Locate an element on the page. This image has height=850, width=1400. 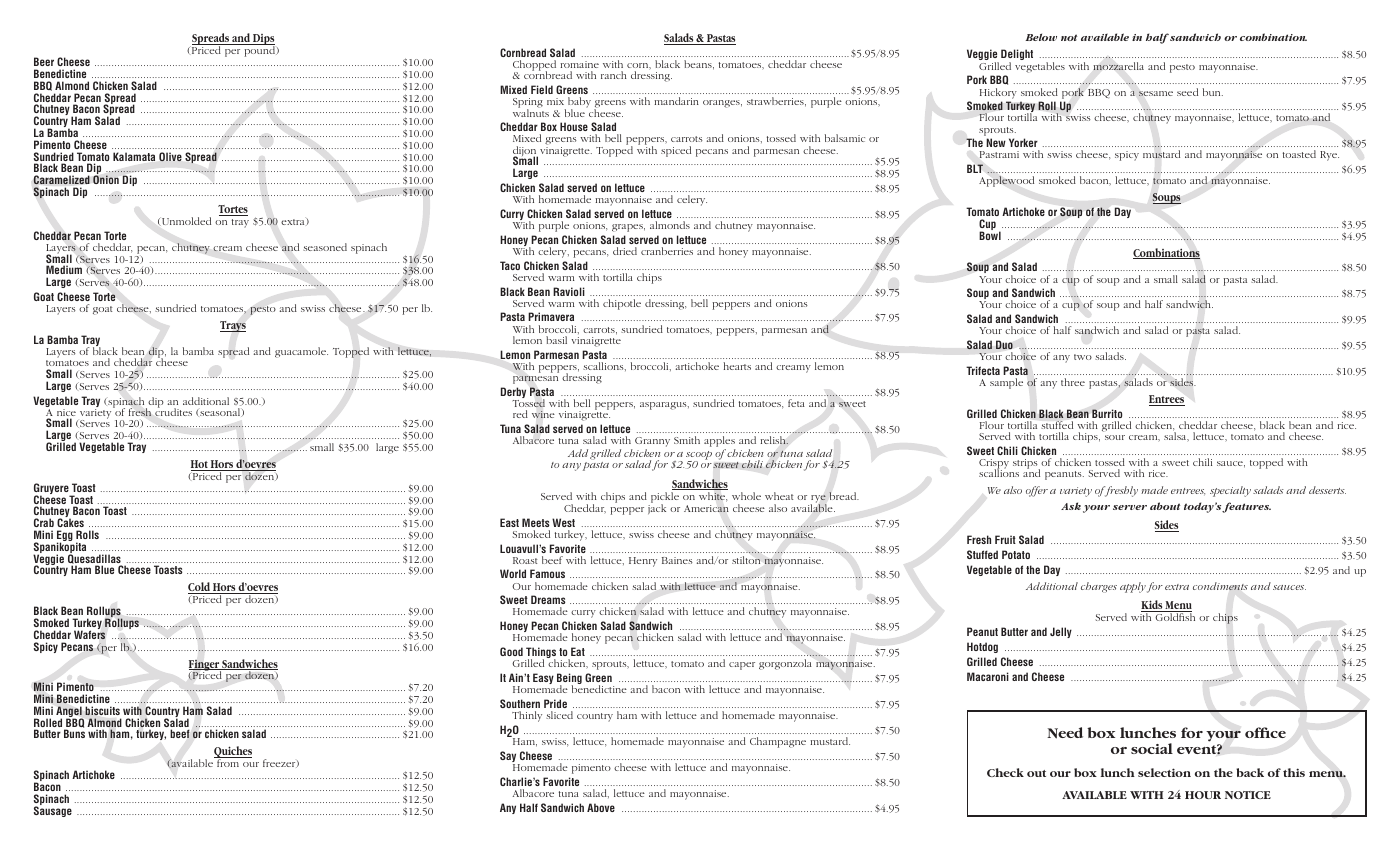
BLT is located at coordinates (975, 168).
